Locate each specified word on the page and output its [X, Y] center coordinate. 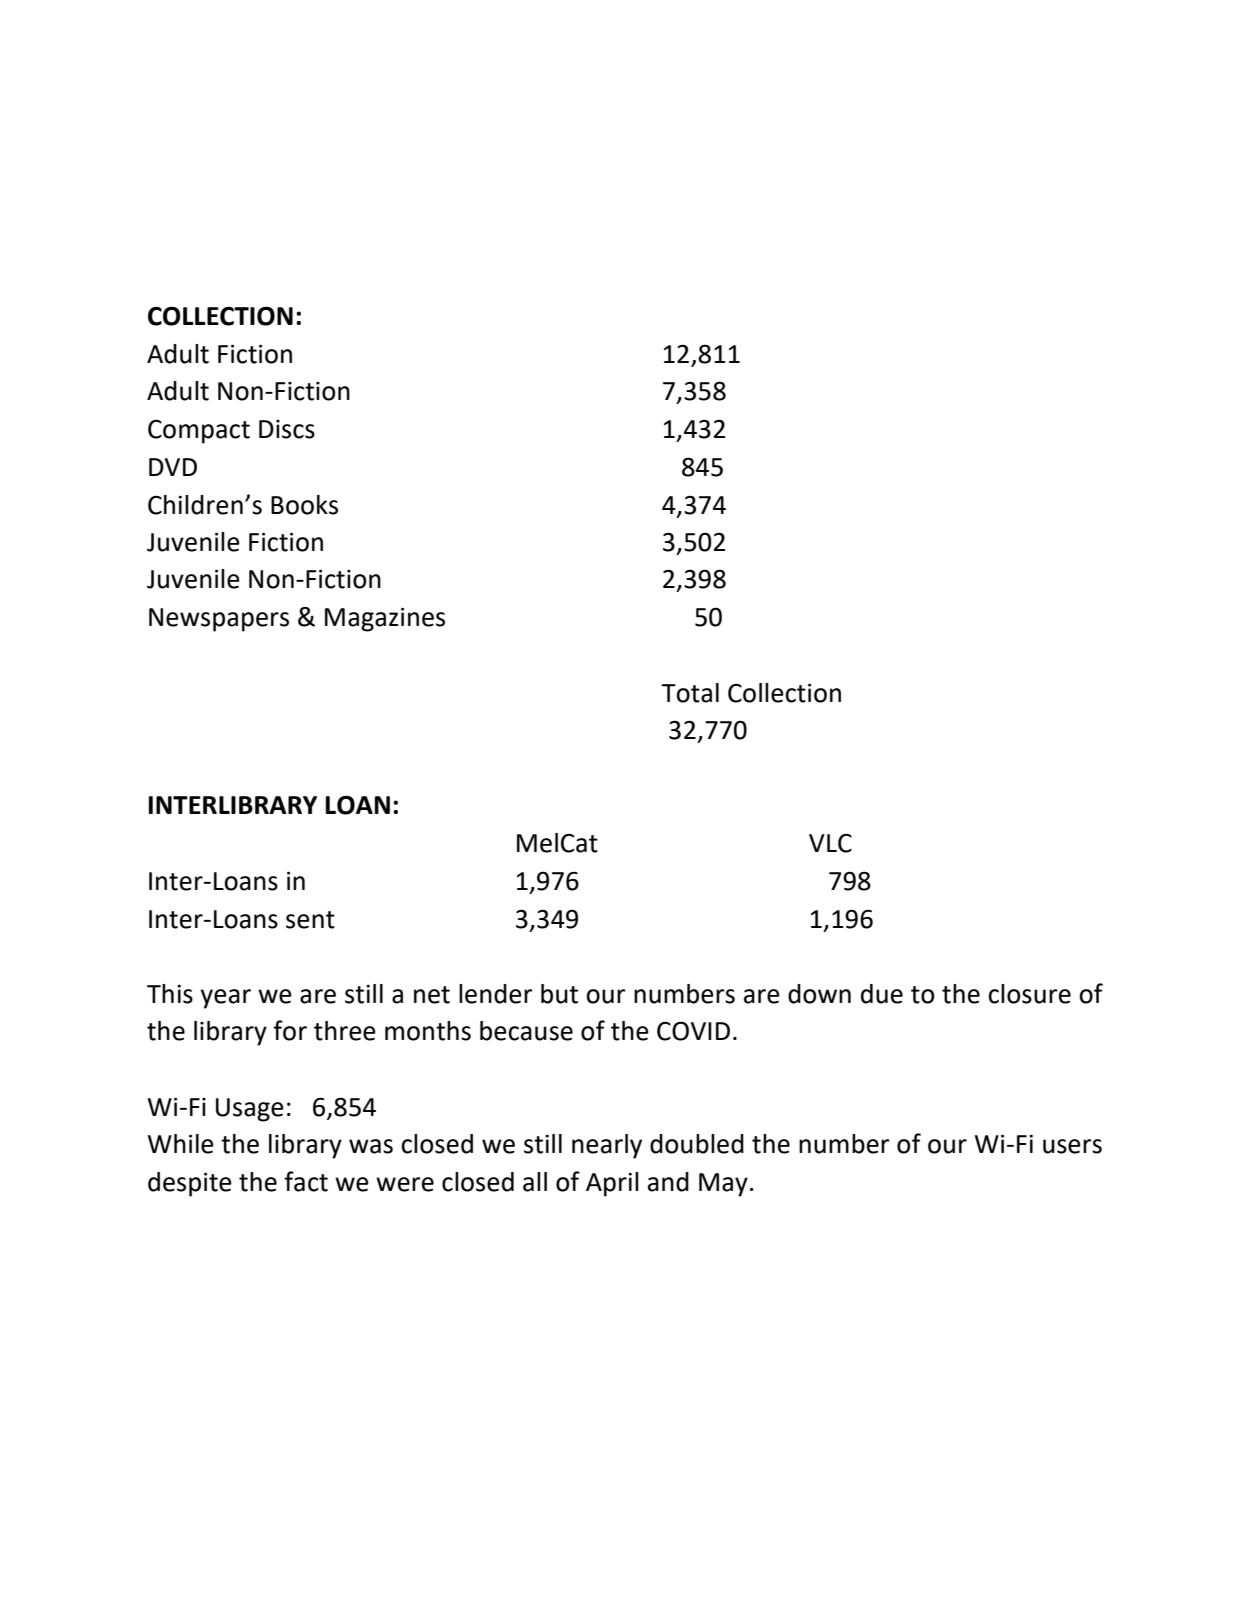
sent [310, 920]
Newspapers [219, 620]
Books [304, 505]
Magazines [385, 619]
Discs [287, 429]
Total [690, 693]
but [559, 994]
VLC [830, 843]
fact [306, 1181]
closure [1029, 994]
